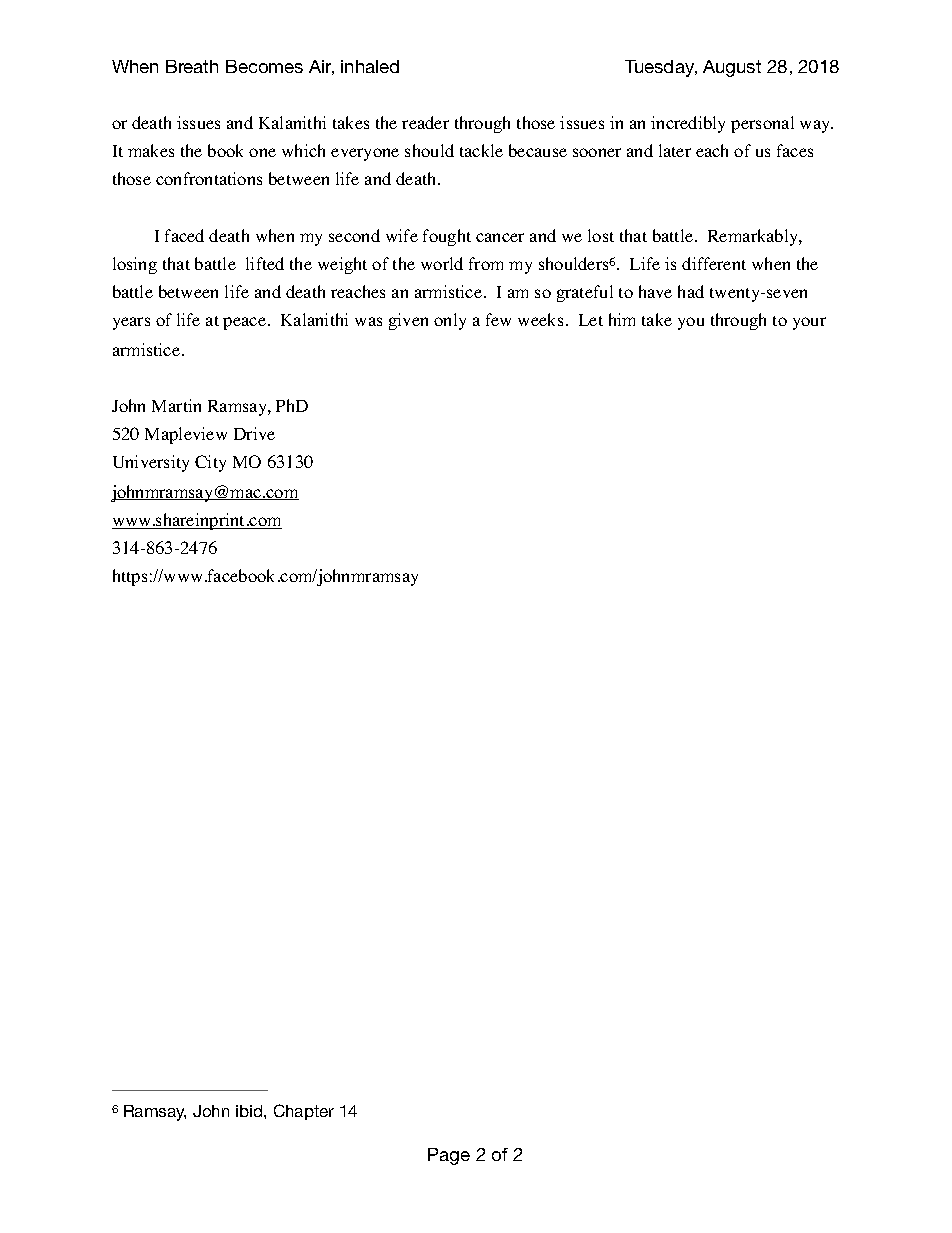 The width and height of the screenshot is (952, 1233). Describe the element at coordinates (732, 68) in the screenshot. I see `August` at that location.
